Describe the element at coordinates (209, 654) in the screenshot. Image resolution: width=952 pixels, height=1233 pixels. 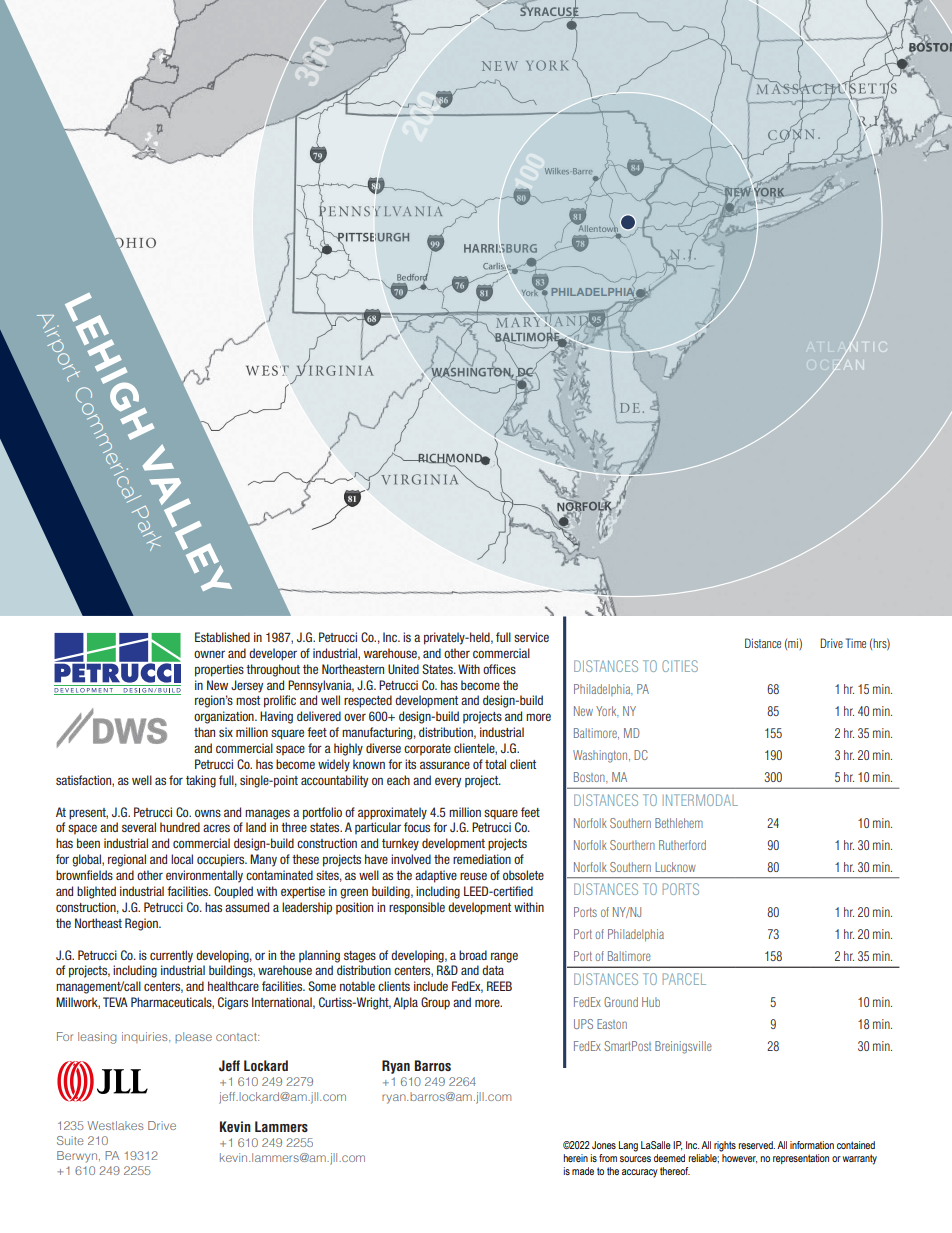
I see `owner` at that location.
